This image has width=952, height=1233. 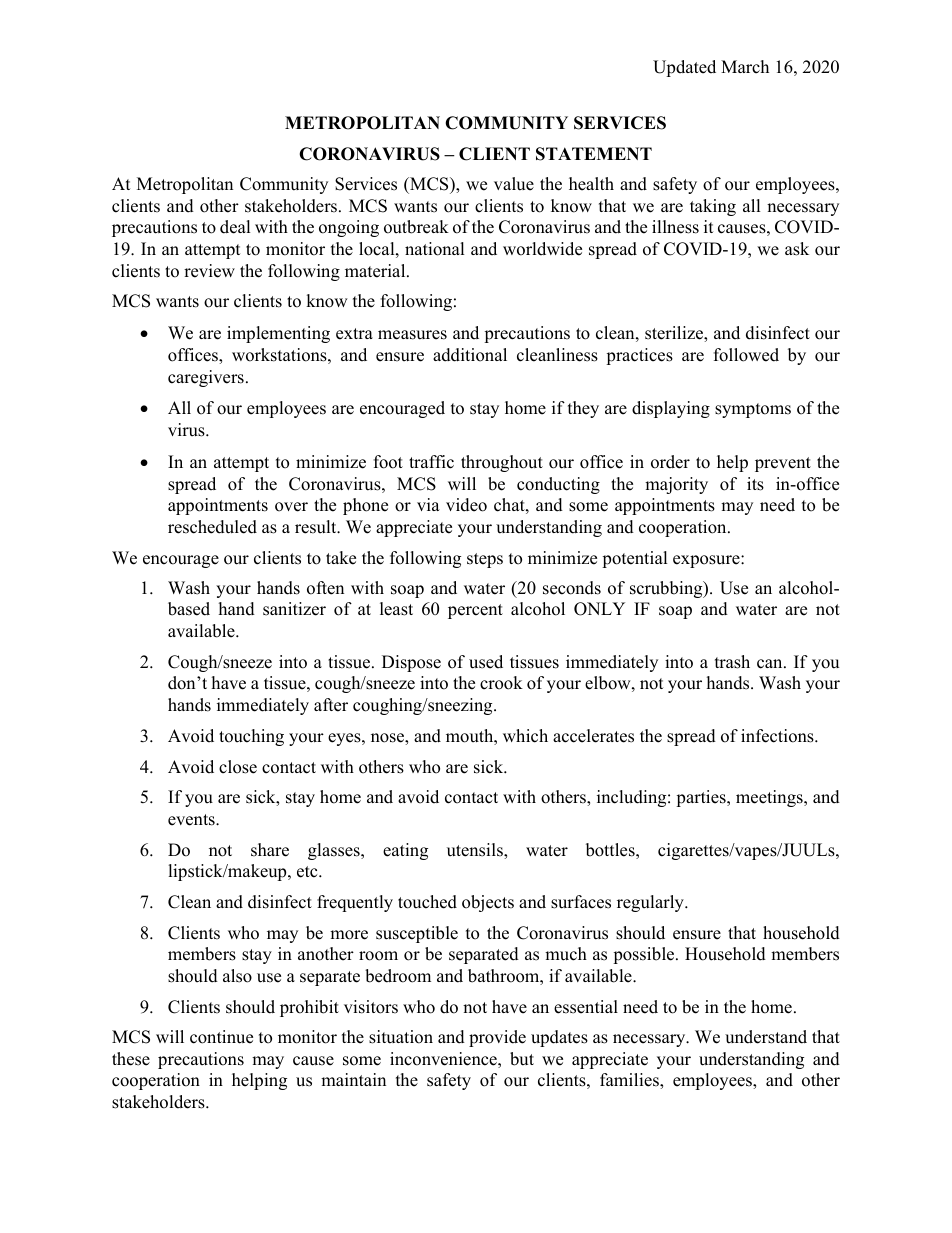 I want to click on followed, so click(x=746, y=355).
